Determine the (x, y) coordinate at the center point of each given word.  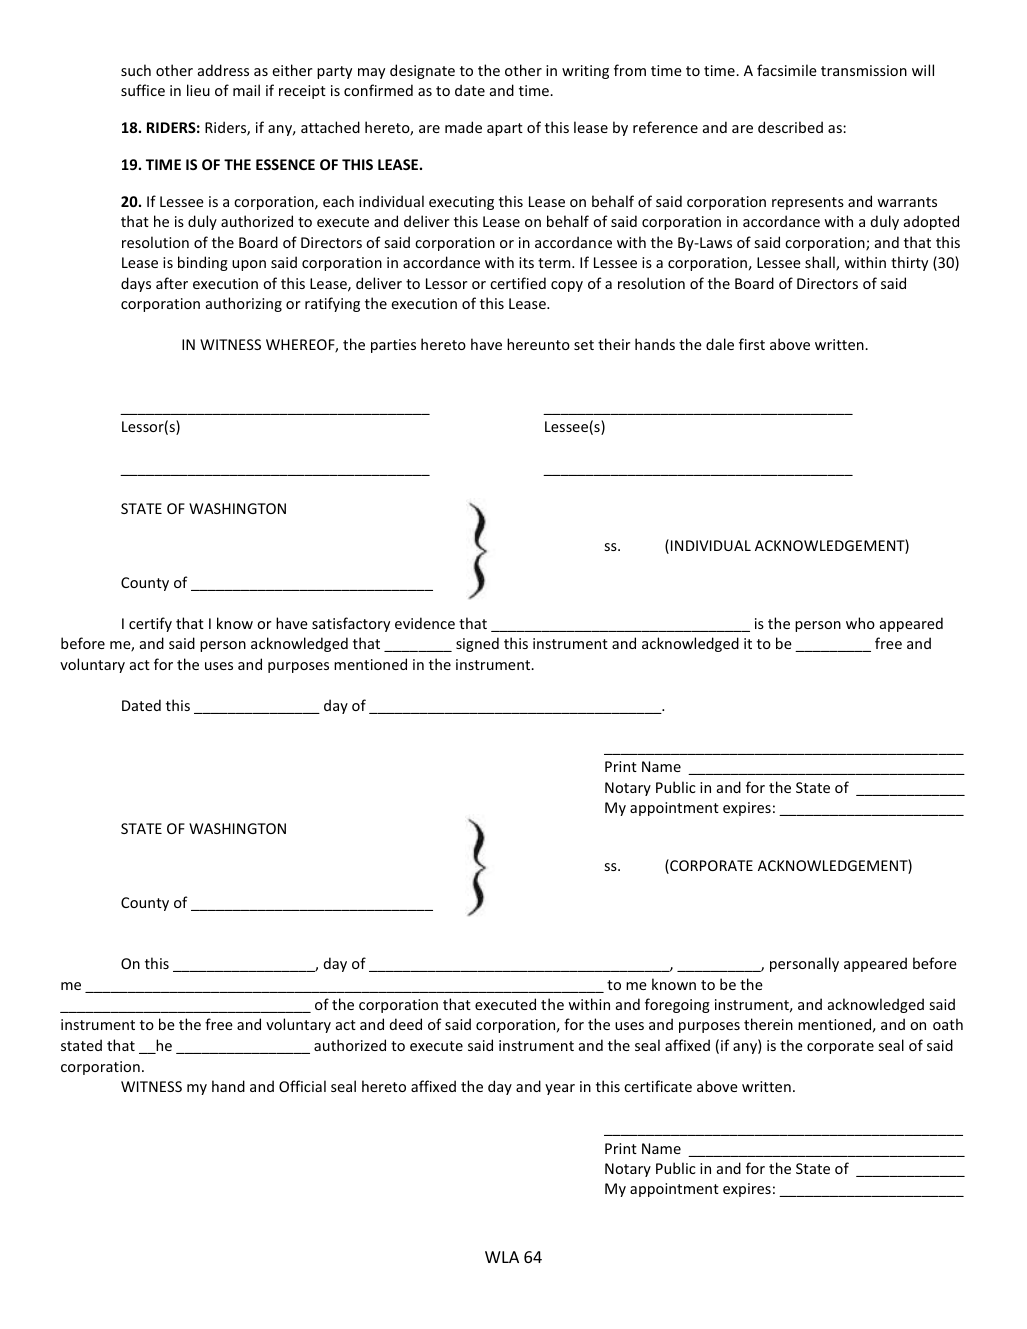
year (560, 1089)
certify (150, 624)
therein (768, 1024)
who (860, 623)
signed (477, 644)
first (752, 344)
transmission (864, 70)
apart (505, 129)
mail (246, 90)
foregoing (677, 1005)
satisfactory (351, 624)
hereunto (538, 344)
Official (302, 1086)
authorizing (244, 304)
